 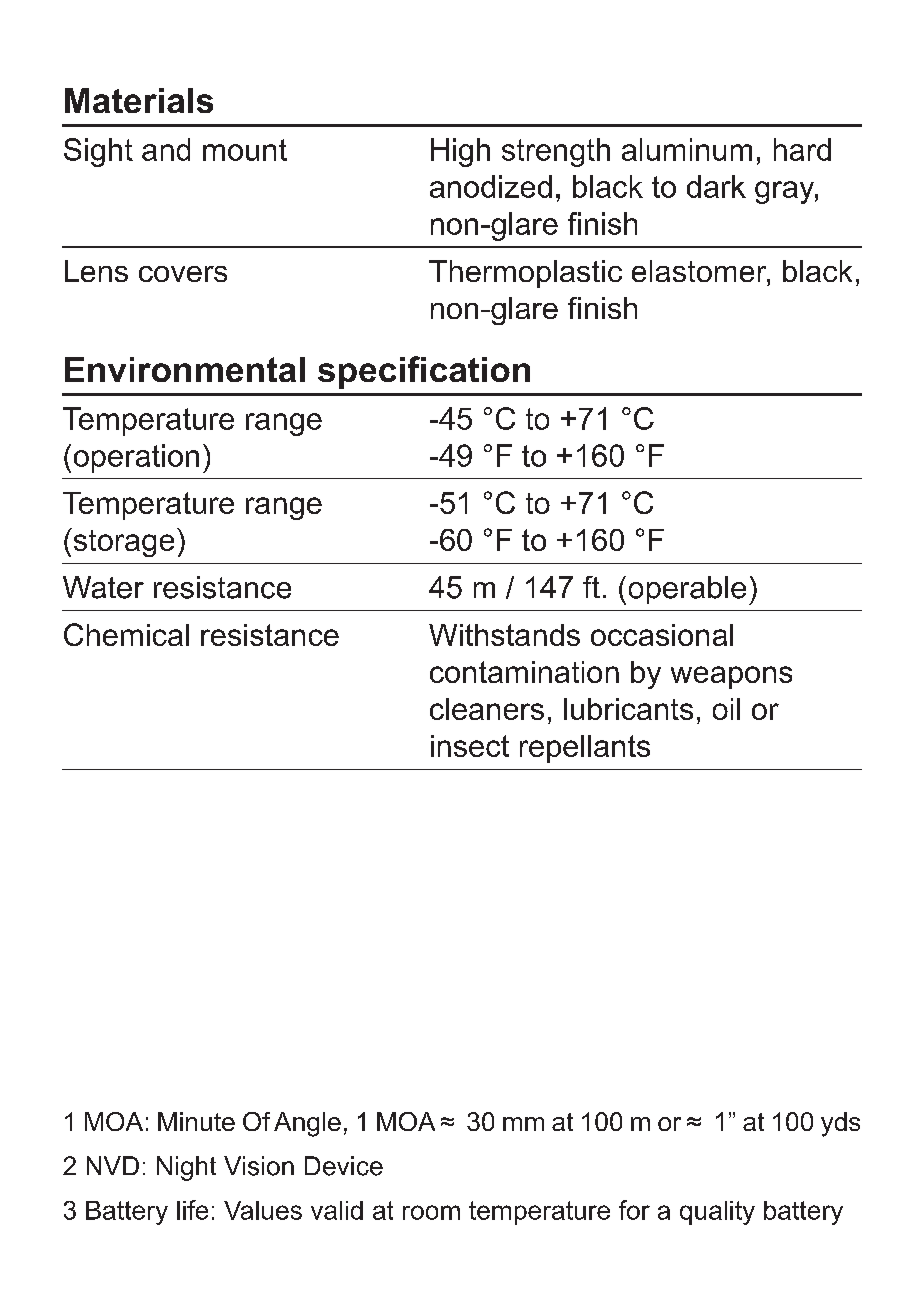 I want to click on Chemical, so click(x=126, y=634).
